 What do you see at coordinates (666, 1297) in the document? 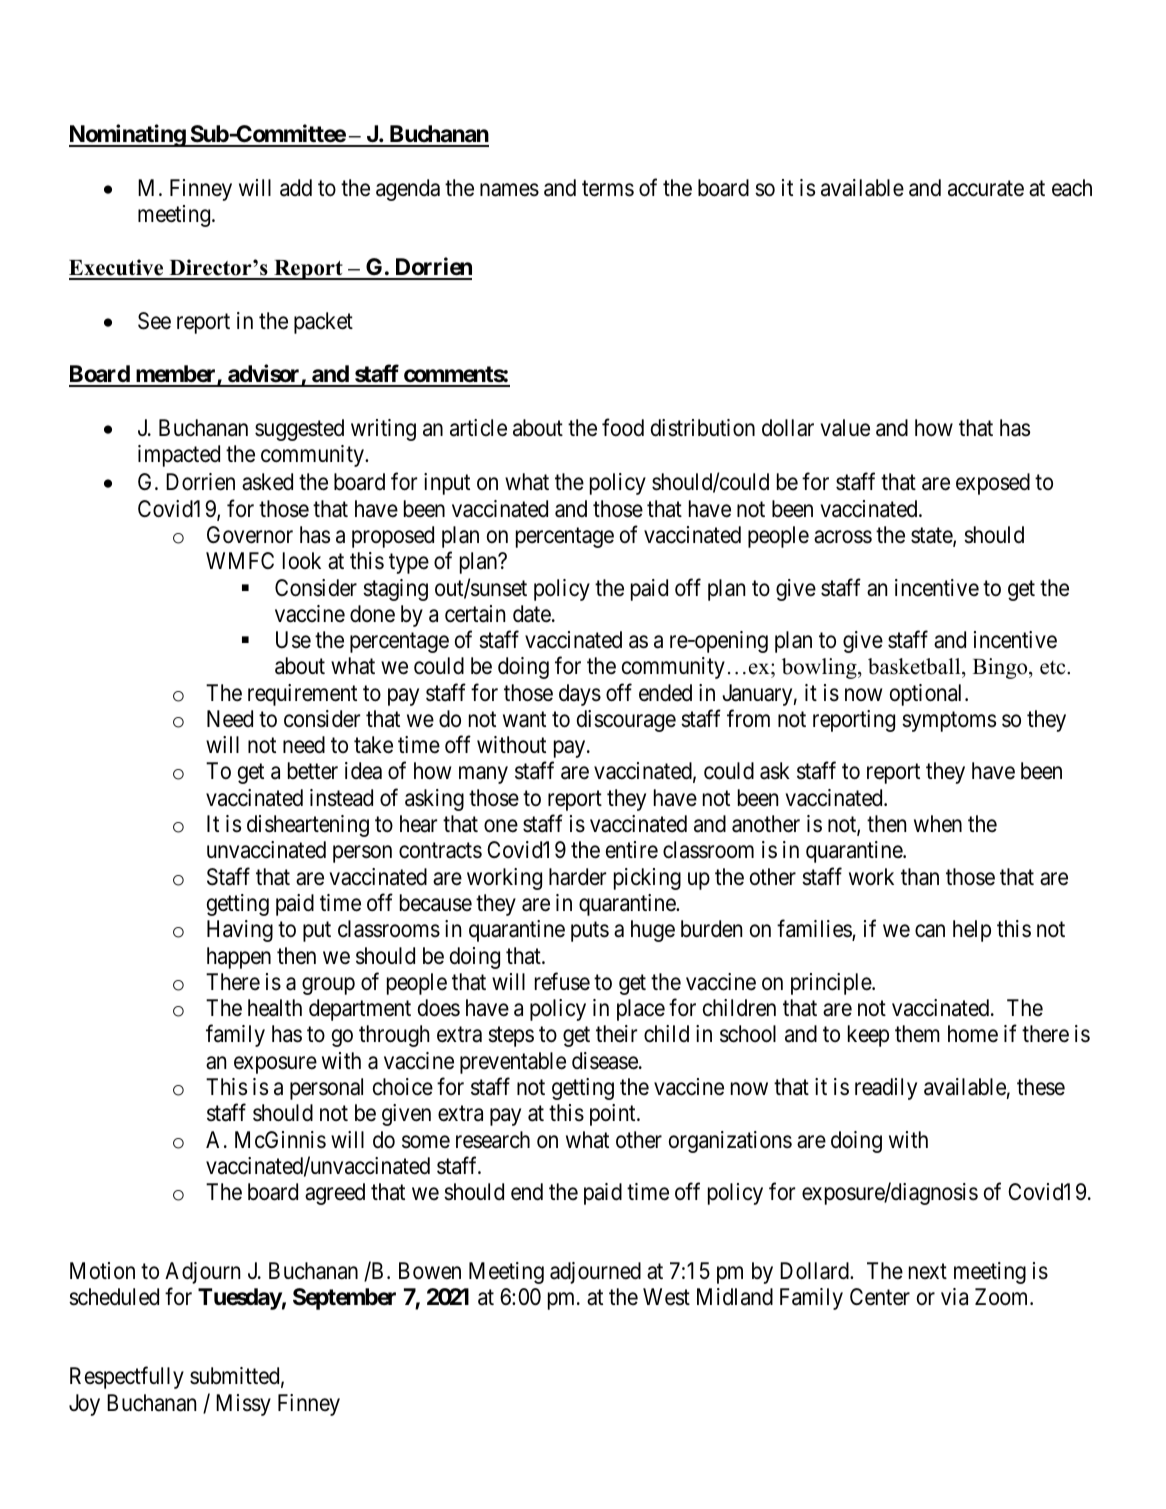
I see `West` at bounding box center [666, 1297].
